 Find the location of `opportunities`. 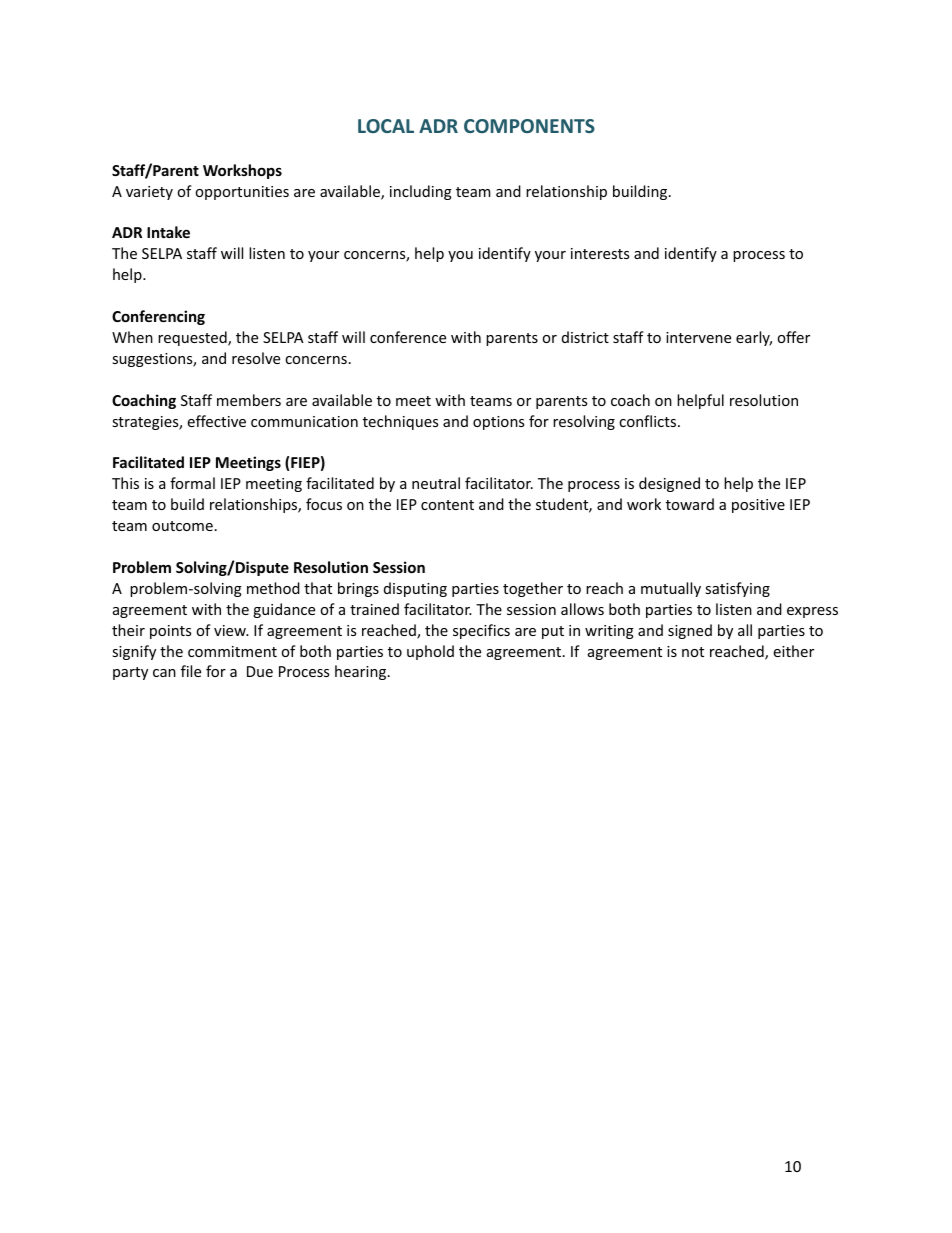

opportunities is located at coordinates (242, 193).
